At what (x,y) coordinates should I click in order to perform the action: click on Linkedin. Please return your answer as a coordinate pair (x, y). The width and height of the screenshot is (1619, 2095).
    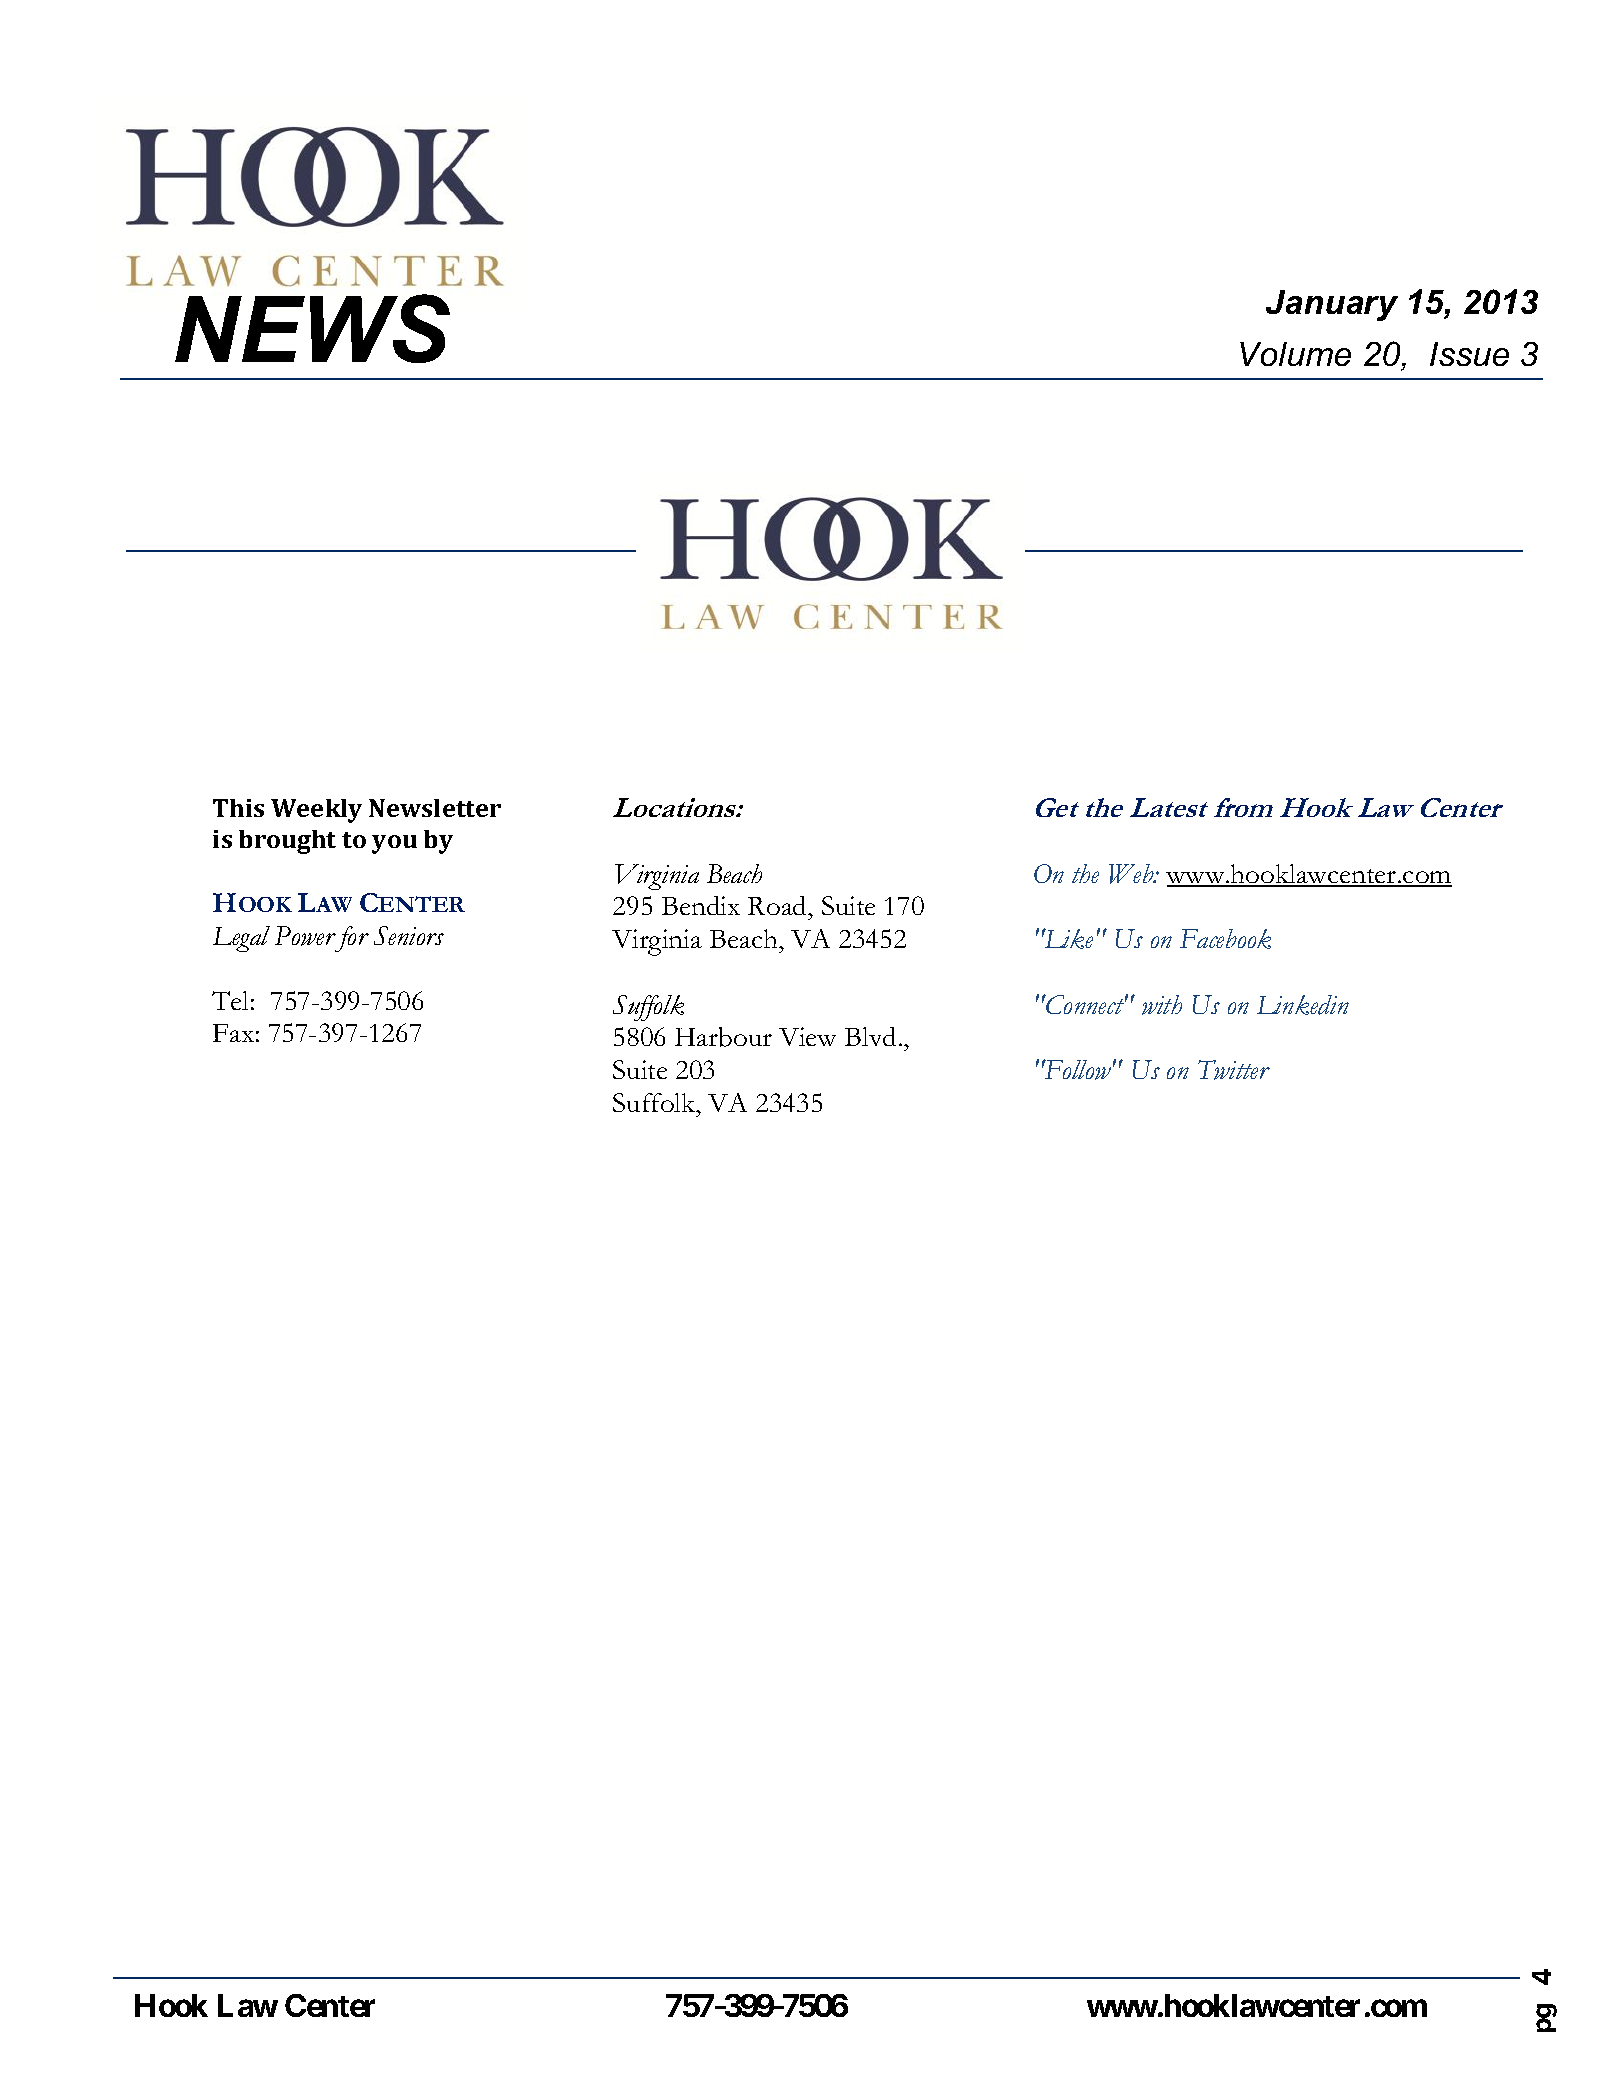
    Looking at the image, I should click on (1303, 1005).
